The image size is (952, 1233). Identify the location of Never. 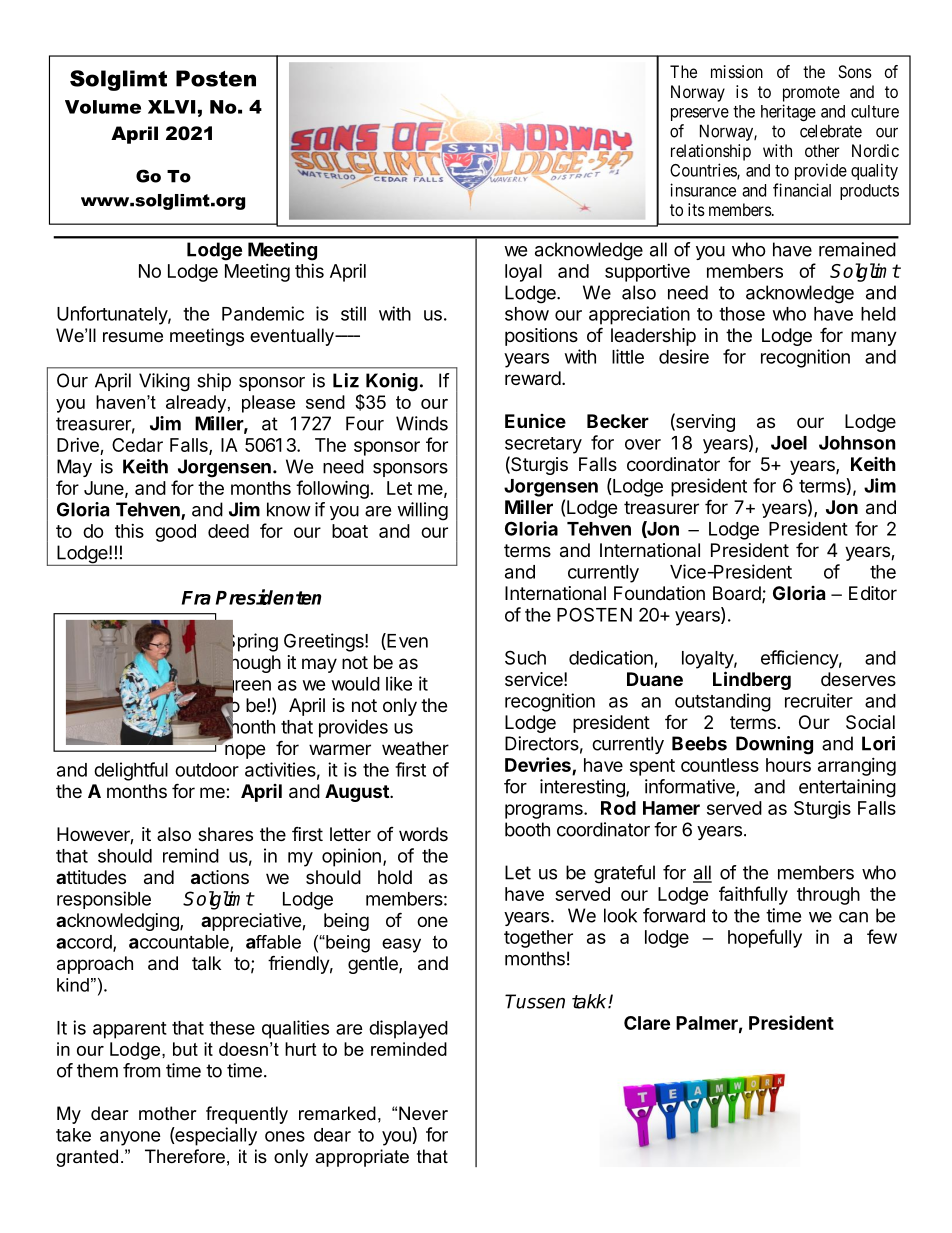
(423, 1113).
